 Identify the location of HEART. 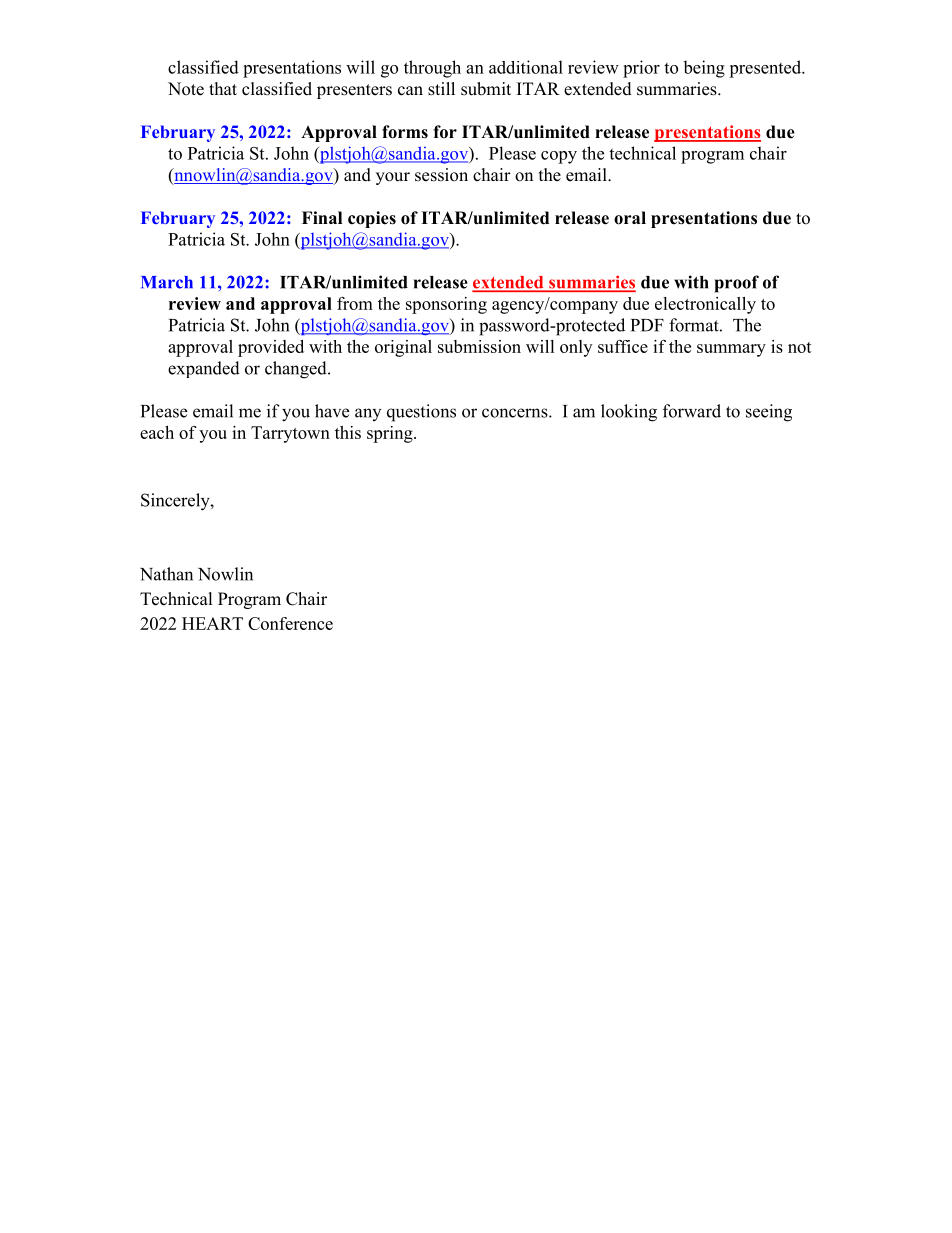
(212, 623).
